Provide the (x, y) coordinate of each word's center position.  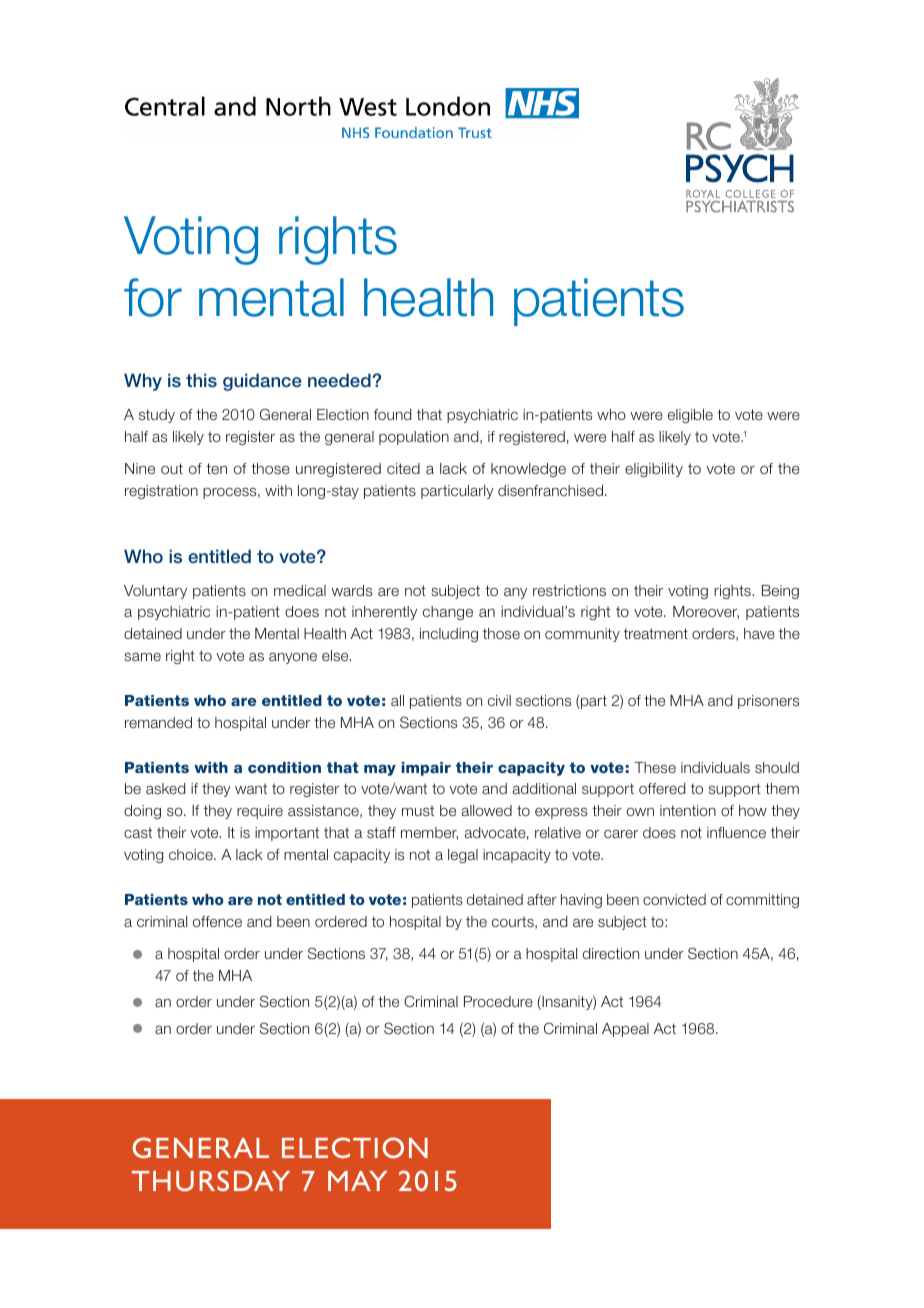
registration (161, 492)
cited (403, 468)
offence (217, 921)
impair (426, 769)
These (655, 767)
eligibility (654, 470)
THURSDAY (211, 1180)
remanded (158, 722)
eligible (690, 416)
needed (339, 380)
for (153, 297)
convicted (674, 899)
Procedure (498, 1001)
